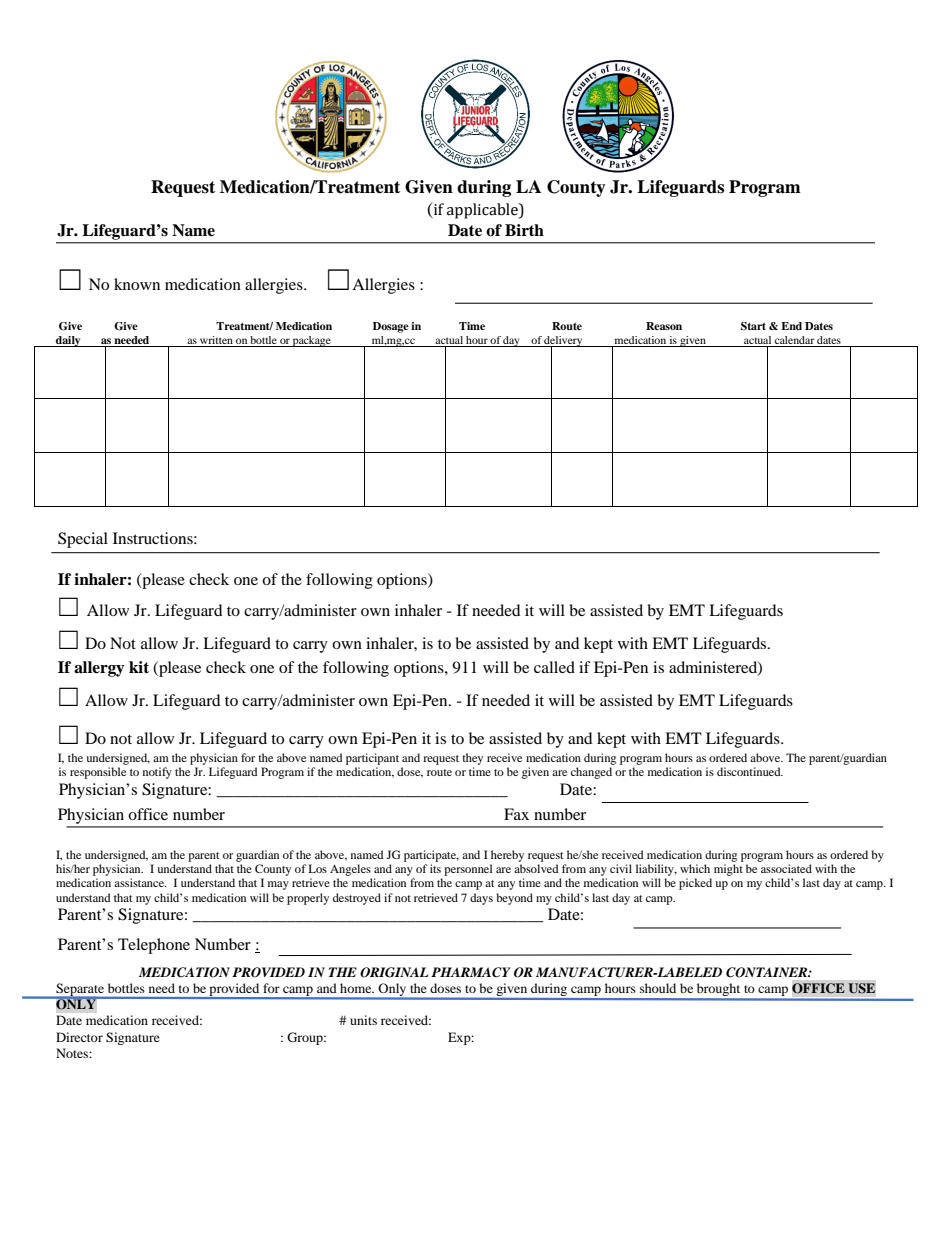  What do you see at coordinates (157, 773) in the screenshot?
I see `notify` at bounding box center [157, 773].
